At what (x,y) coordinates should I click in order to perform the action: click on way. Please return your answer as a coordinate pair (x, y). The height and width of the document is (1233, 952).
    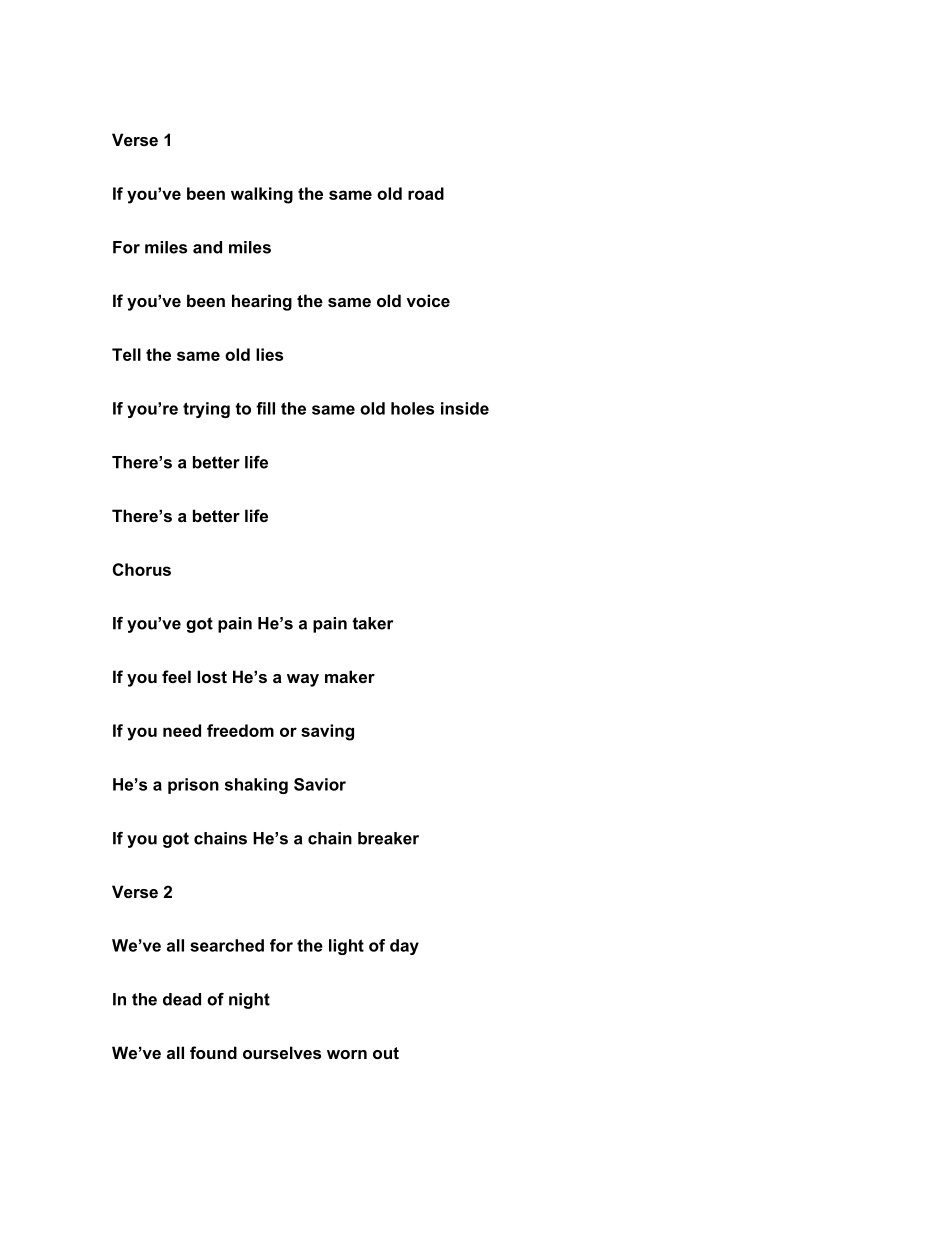
    Looking at the image, I should click on (303, 680).
